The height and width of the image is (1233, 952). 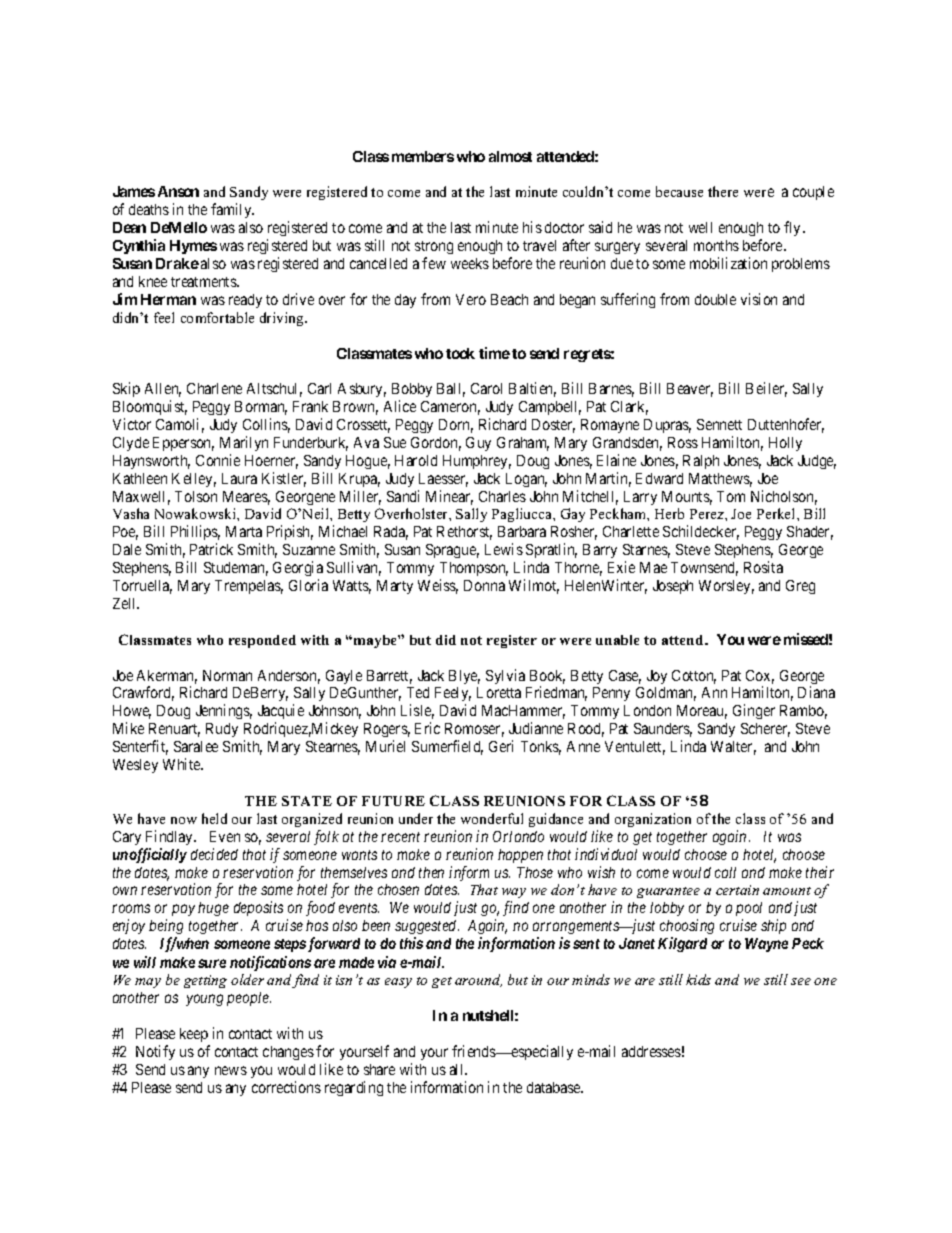 What do you see at coordinates (501, 746) in the image?
I see `Geri` at bounding box center [501, 746].
